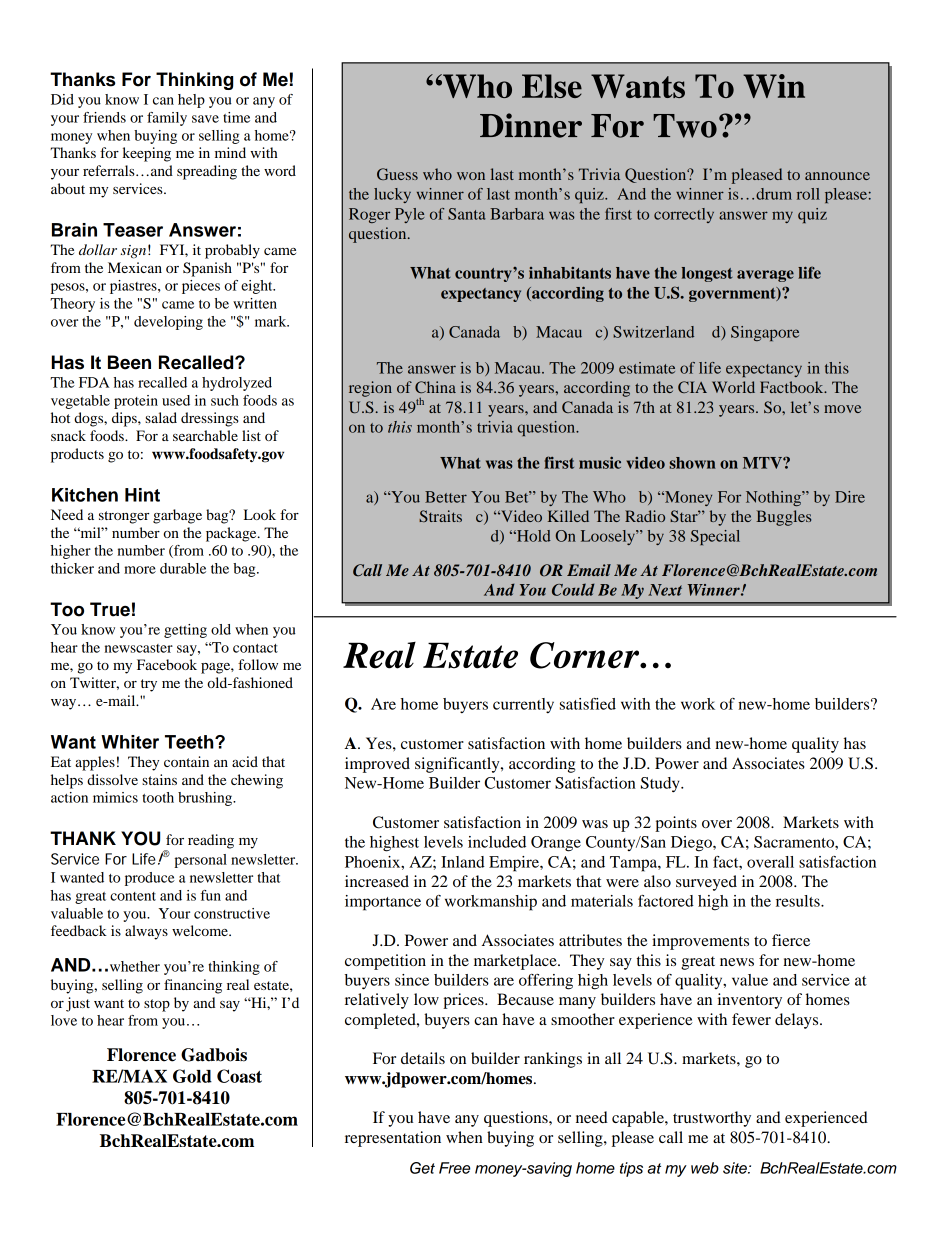  What do you see at coordinates (192, 1076) in the screenshot?
I see `Gold` at bounding box center [192, 1076].
